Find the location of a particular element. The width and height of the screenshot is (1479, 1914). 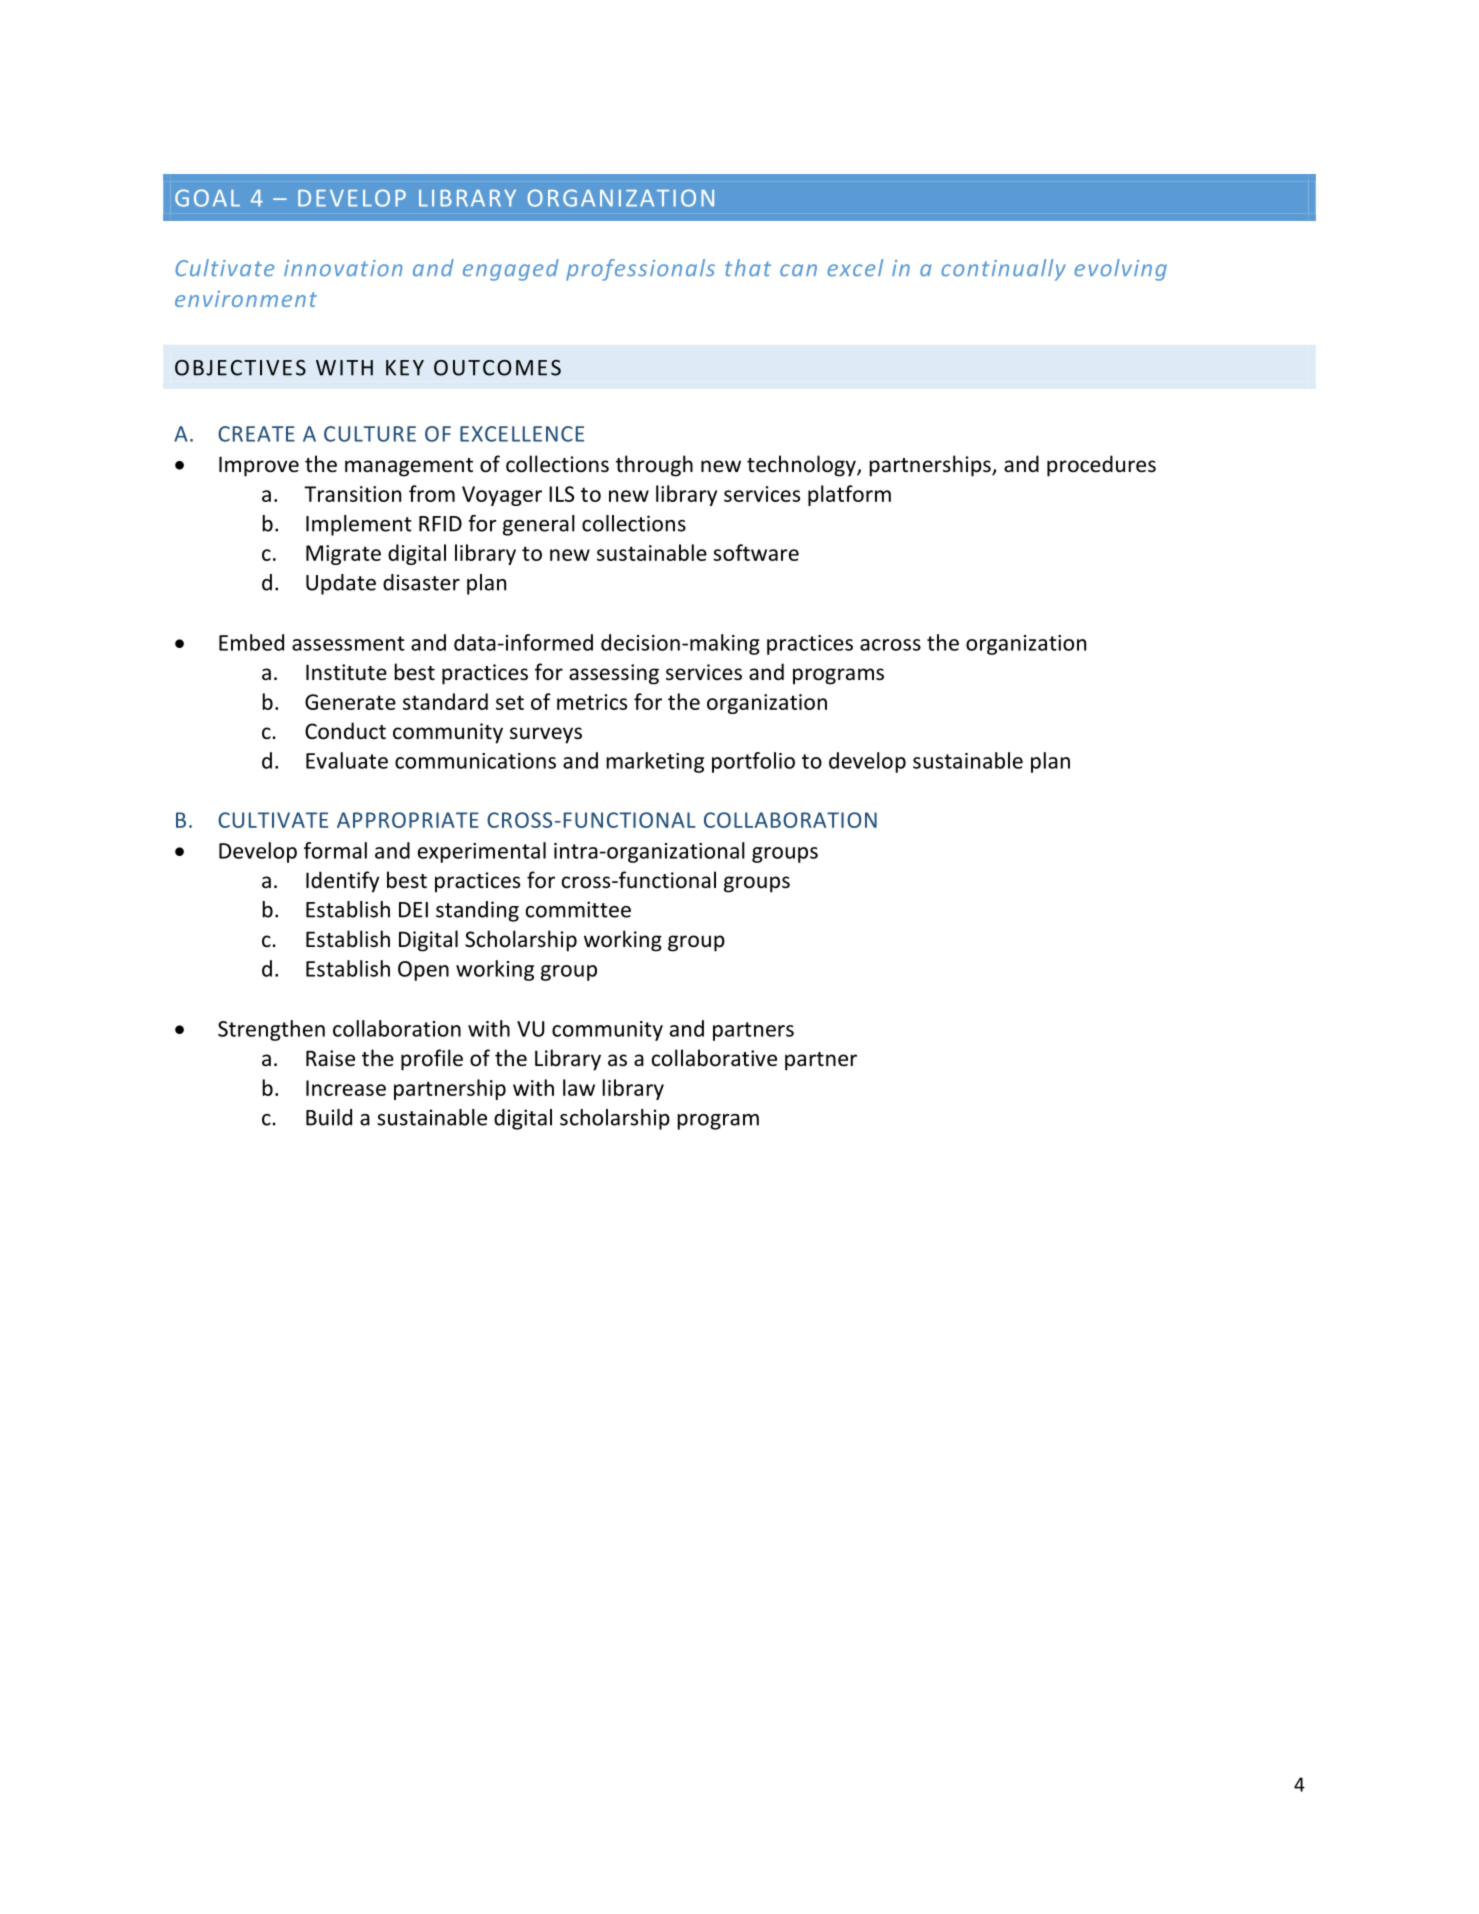

continually is located at coordinates (1003, 270).
